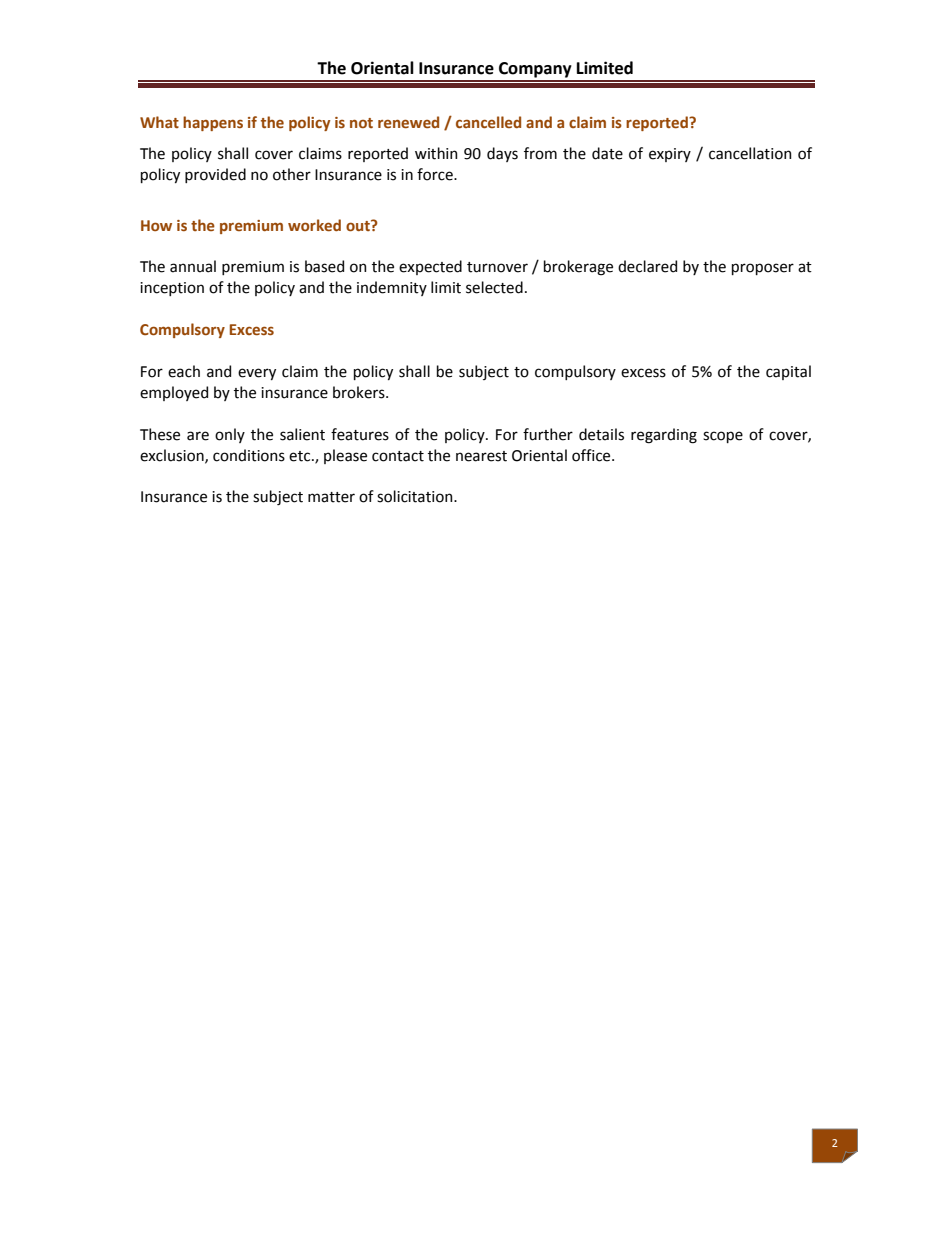 This screenshot has height=1233, width=952. What do you see at coordinates (763, 269) in the screenshot?
I see `proposer` at bounding box center [763, 269].
